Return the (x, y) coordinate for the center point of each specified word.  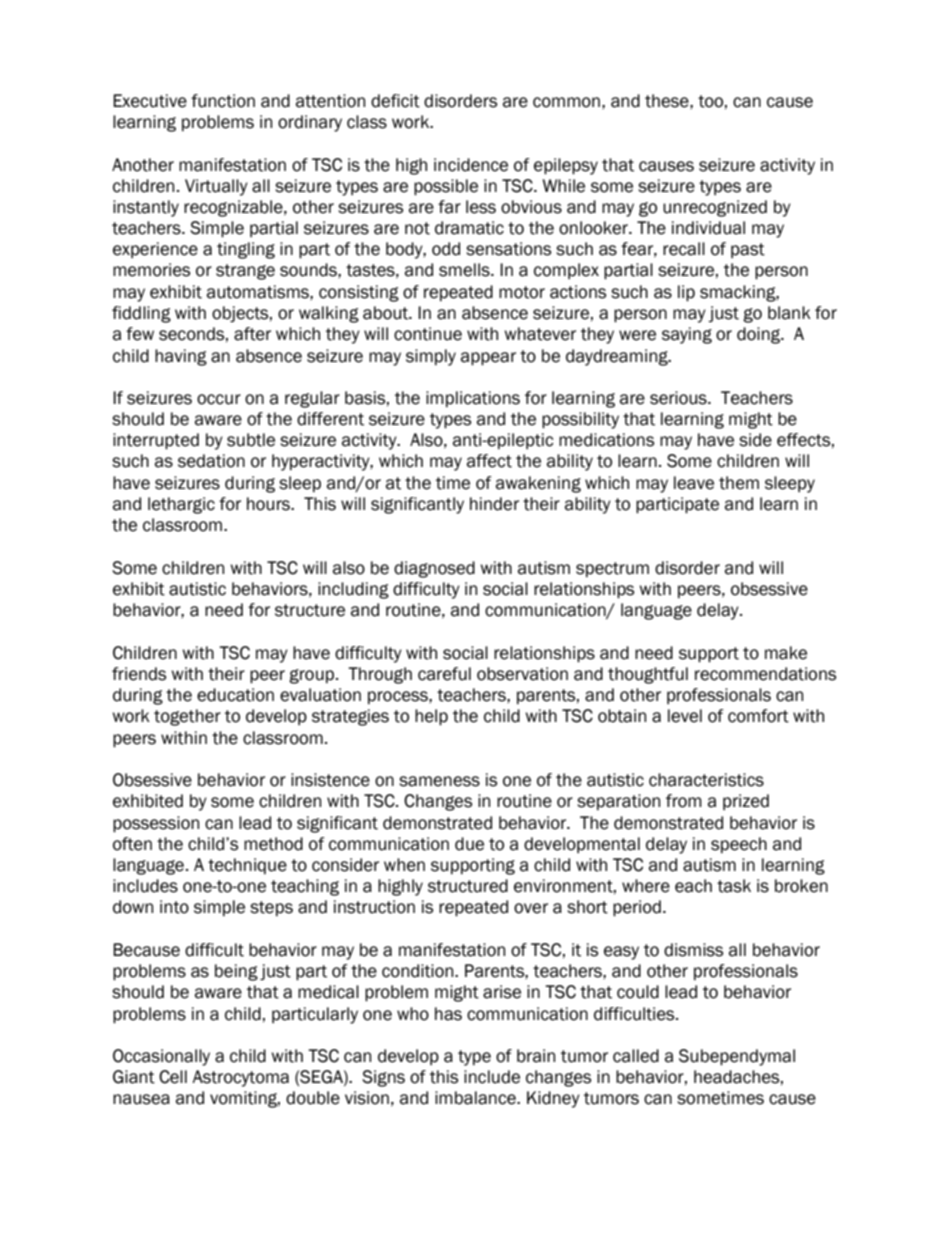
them (739, 483)
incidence (471, 165)
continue (428, 334)
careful (444, 674)
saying (687, 335)
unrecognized (715, 208)
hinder (494, 504)
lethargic (181, 505)
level (685, 716)
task (734, 886)
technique (247, 866)
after (252, 334)
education (235, 695)
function (223, 101)
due (469, 844)
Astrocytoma (240, 1078)
